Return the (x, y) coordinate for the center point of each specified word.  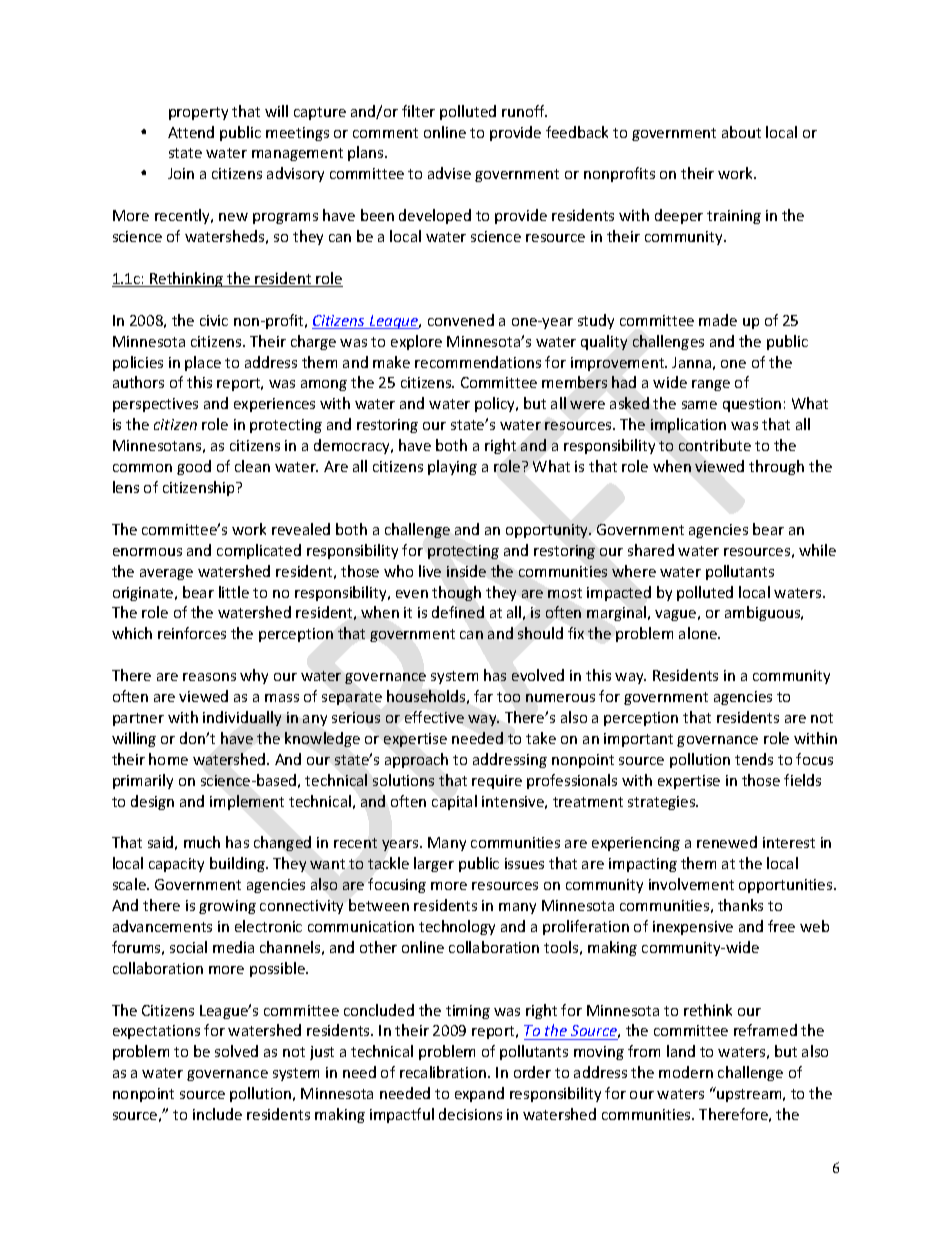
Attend (191, 132)
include (217, 1114)
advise (449, 173)
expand (479, 1094)
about (741, 132)
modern (686, 1072)
